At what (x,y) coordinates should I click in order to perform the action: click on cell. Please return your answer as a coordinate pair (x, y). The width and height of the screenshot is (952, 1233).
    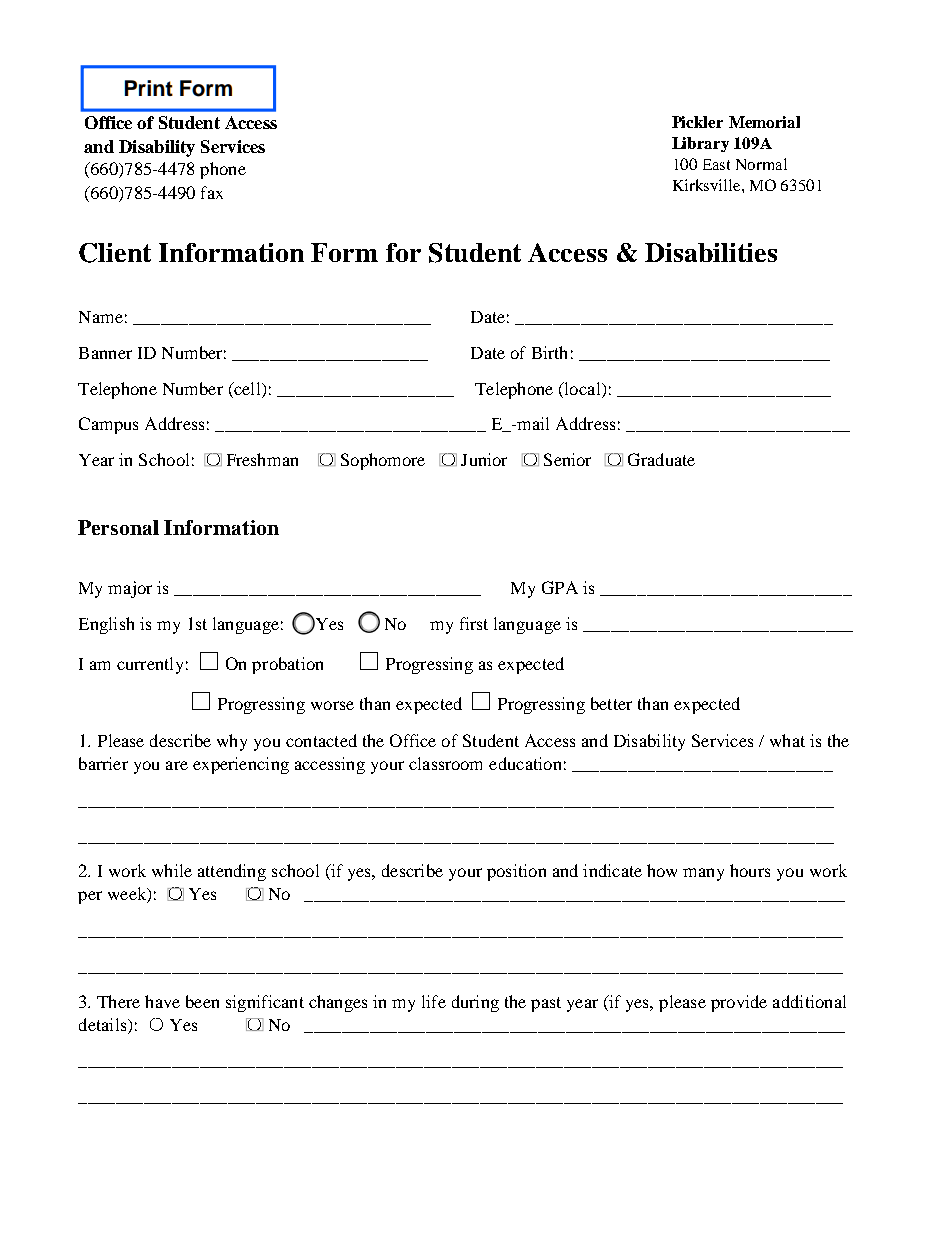
    Looking at the image, I should click on (247, 388).
